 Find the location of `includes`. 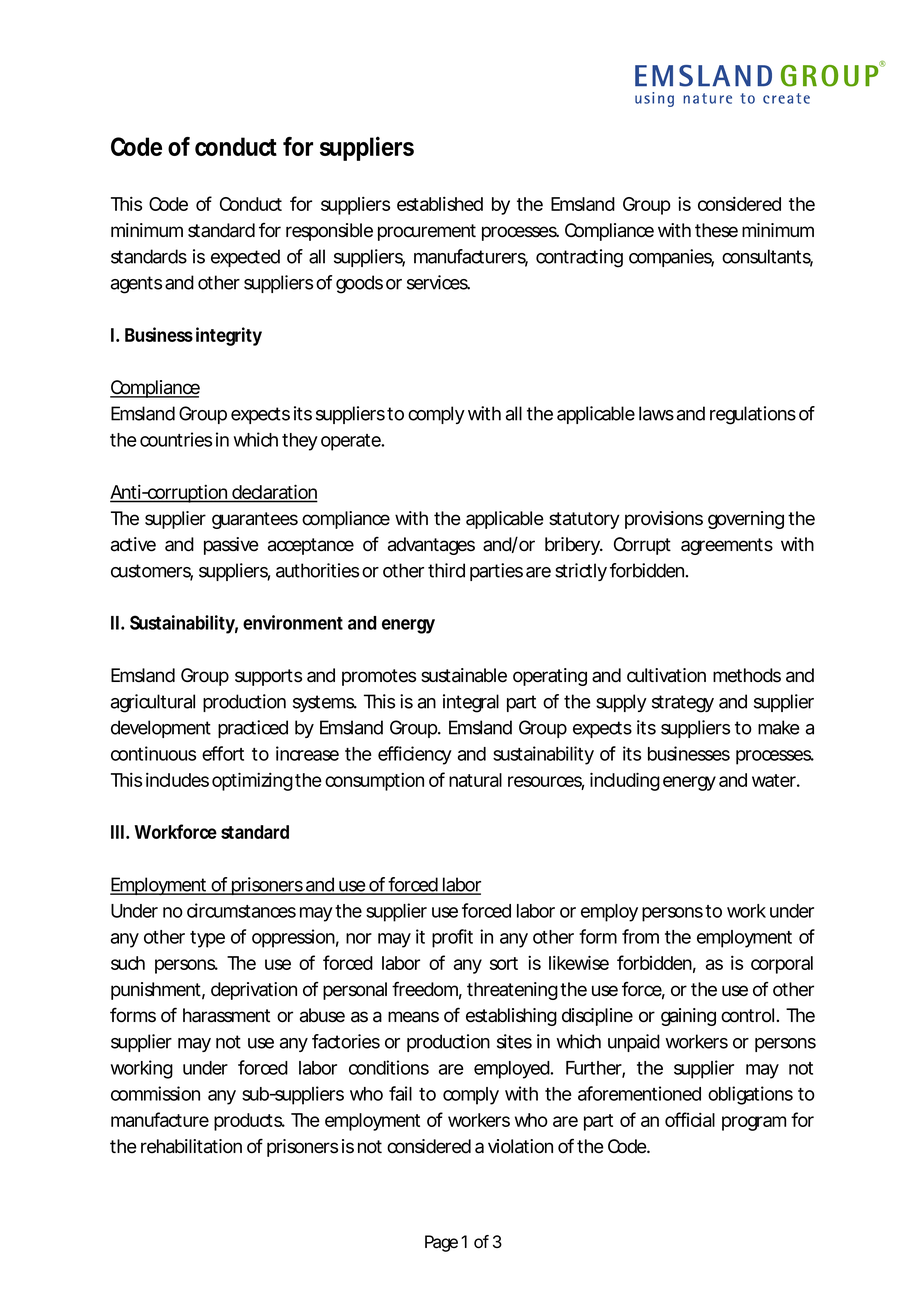

includes is located at coordinates (177, 779).
